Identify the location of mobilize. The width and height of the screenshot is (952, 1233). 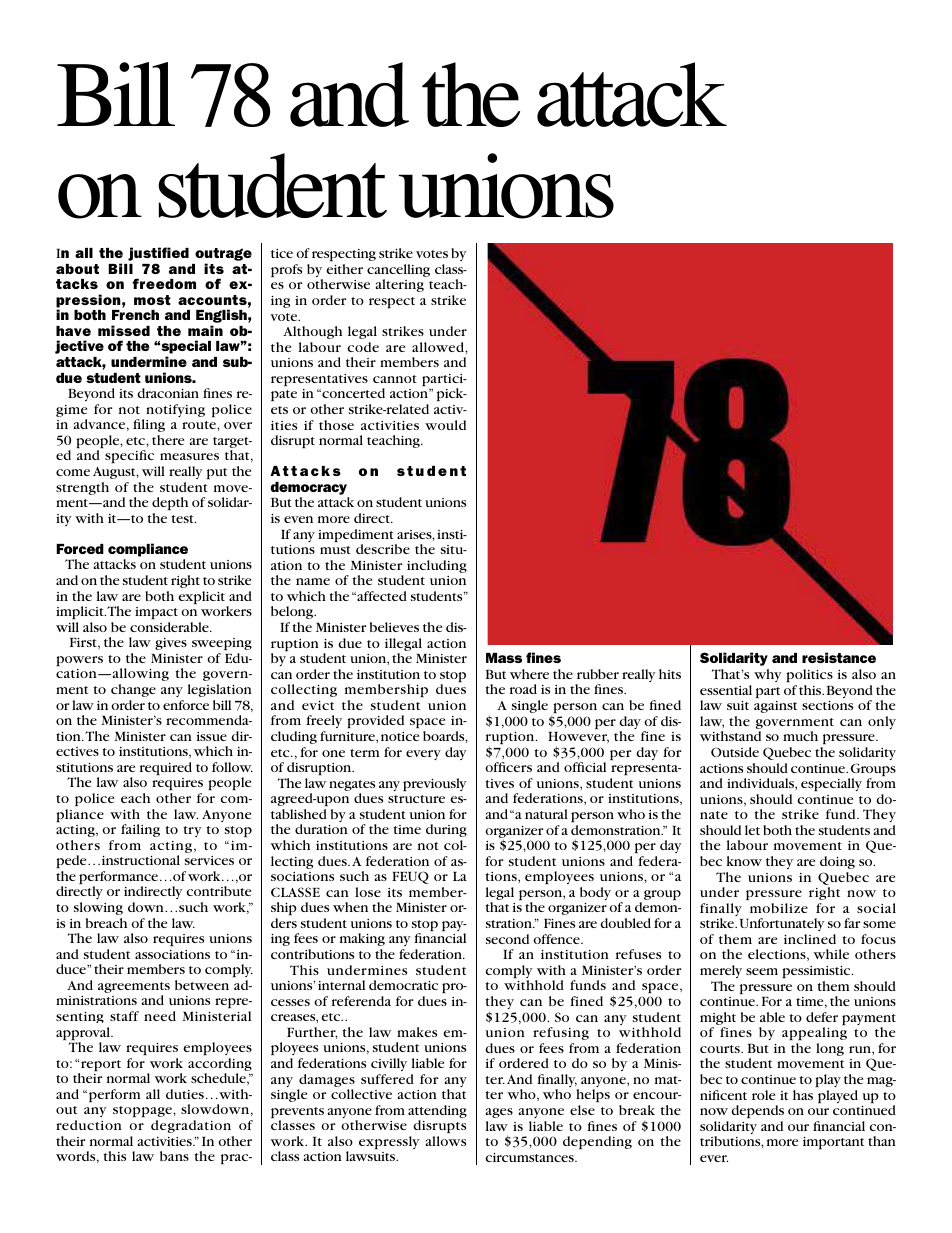
(779, 908).
